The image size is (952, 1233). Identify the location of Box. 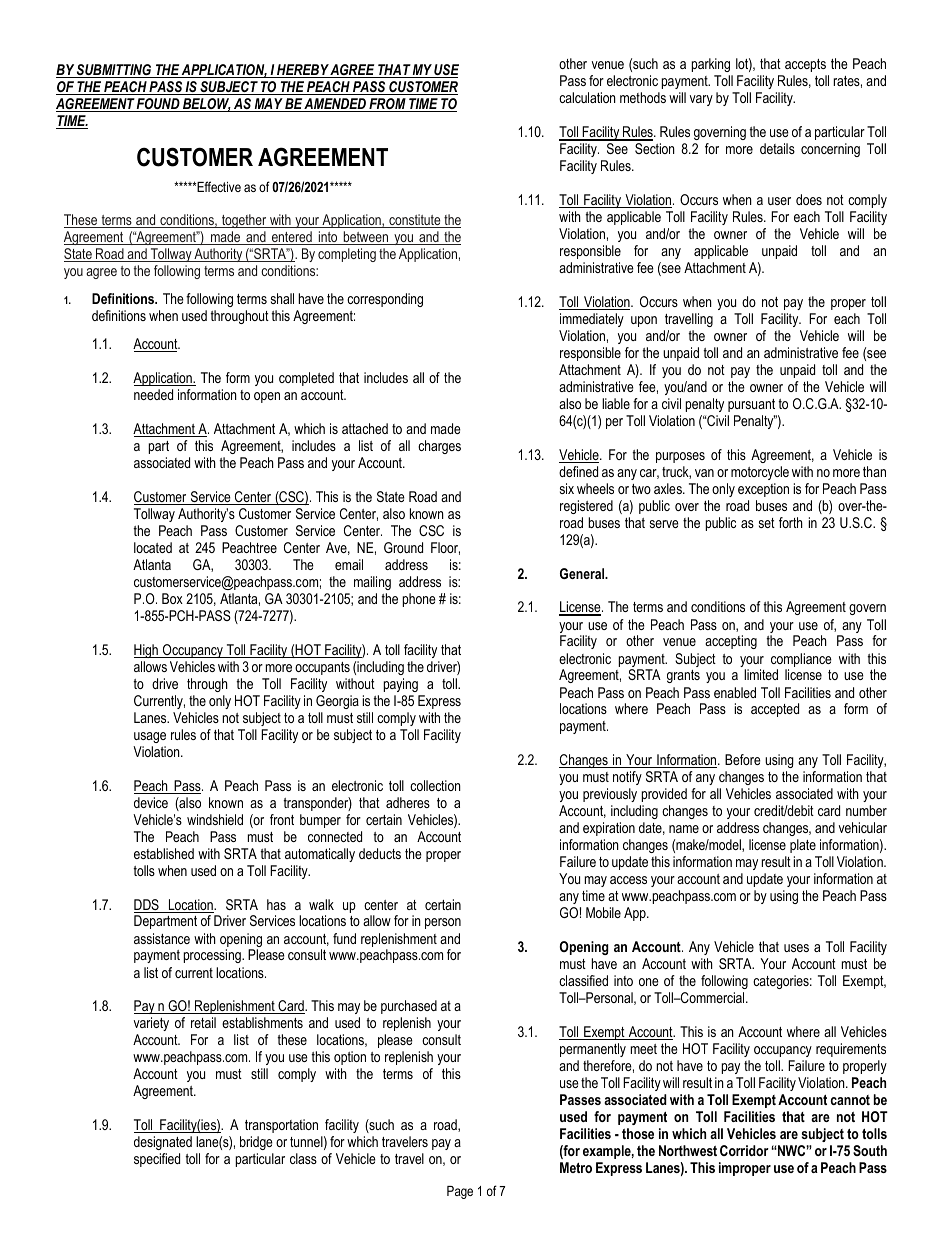
(172, 598).
